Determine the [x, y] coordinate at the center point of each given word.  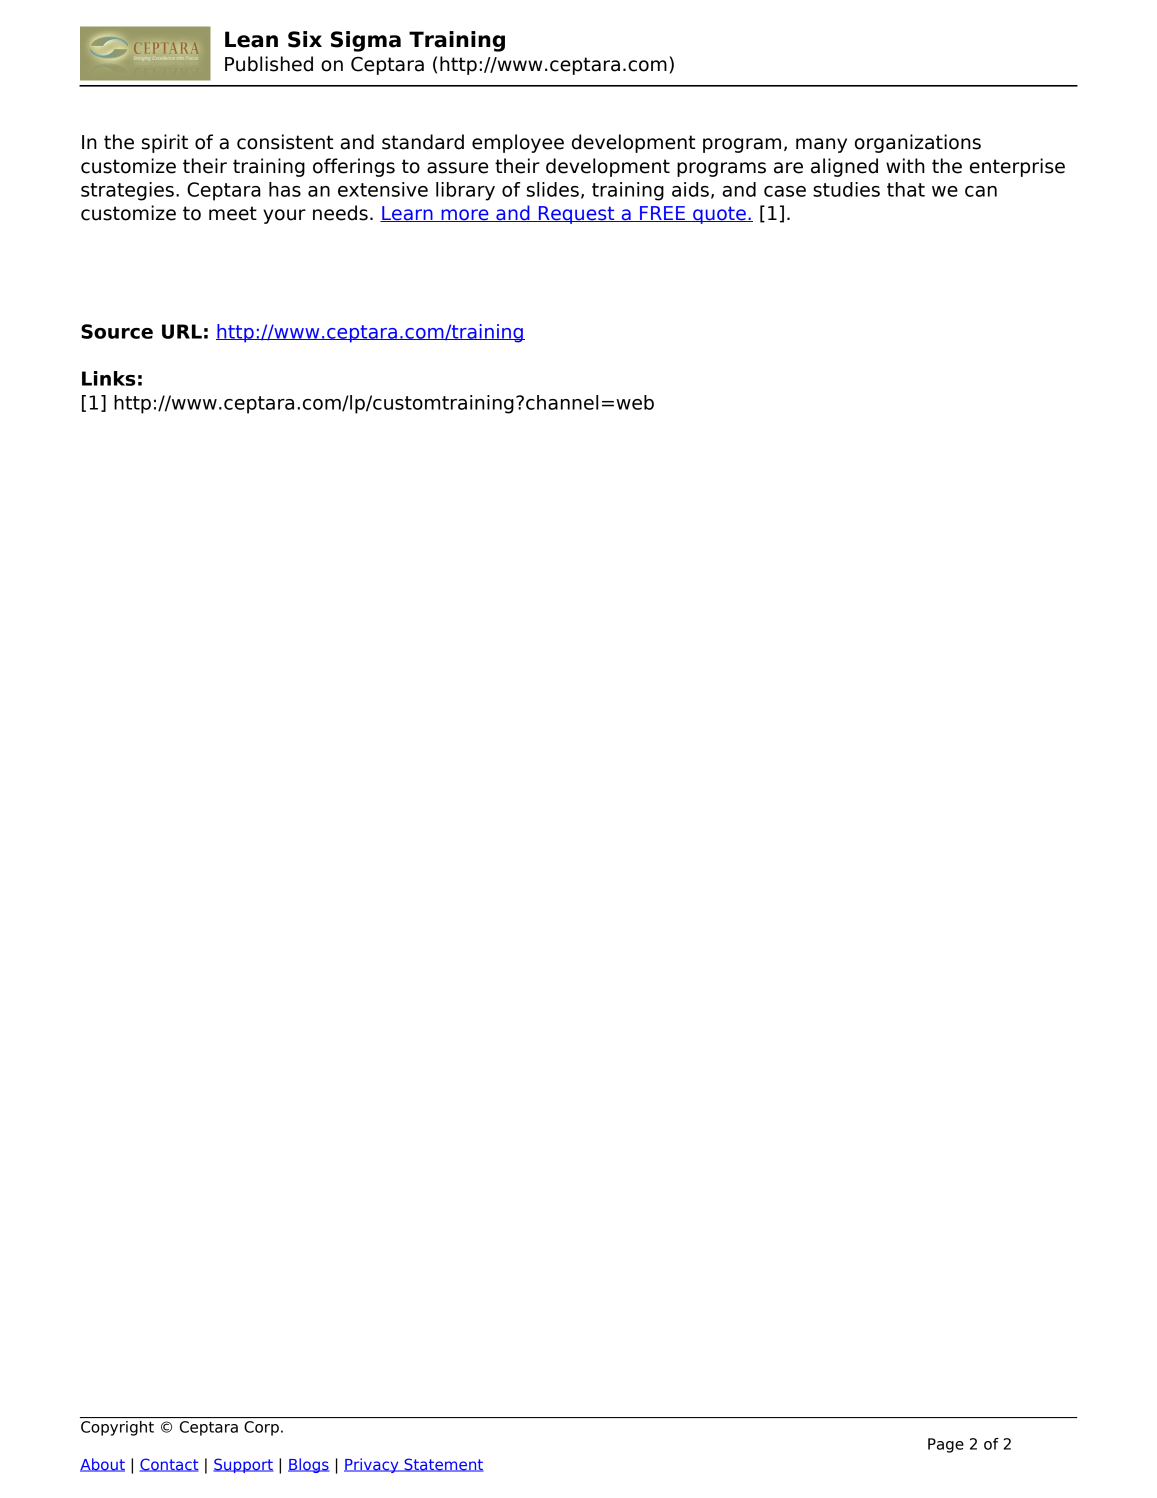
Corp [261, 1428]
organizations [918, 143]
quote [719, 215]
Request [576, 215]
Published [269, 64]
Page [946, 1445]
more [465, 215]
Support [243, 1465]
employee [518, 143]
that [906, 189]
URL [182, 331]
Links [109, 378]
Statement [442, 1465]
